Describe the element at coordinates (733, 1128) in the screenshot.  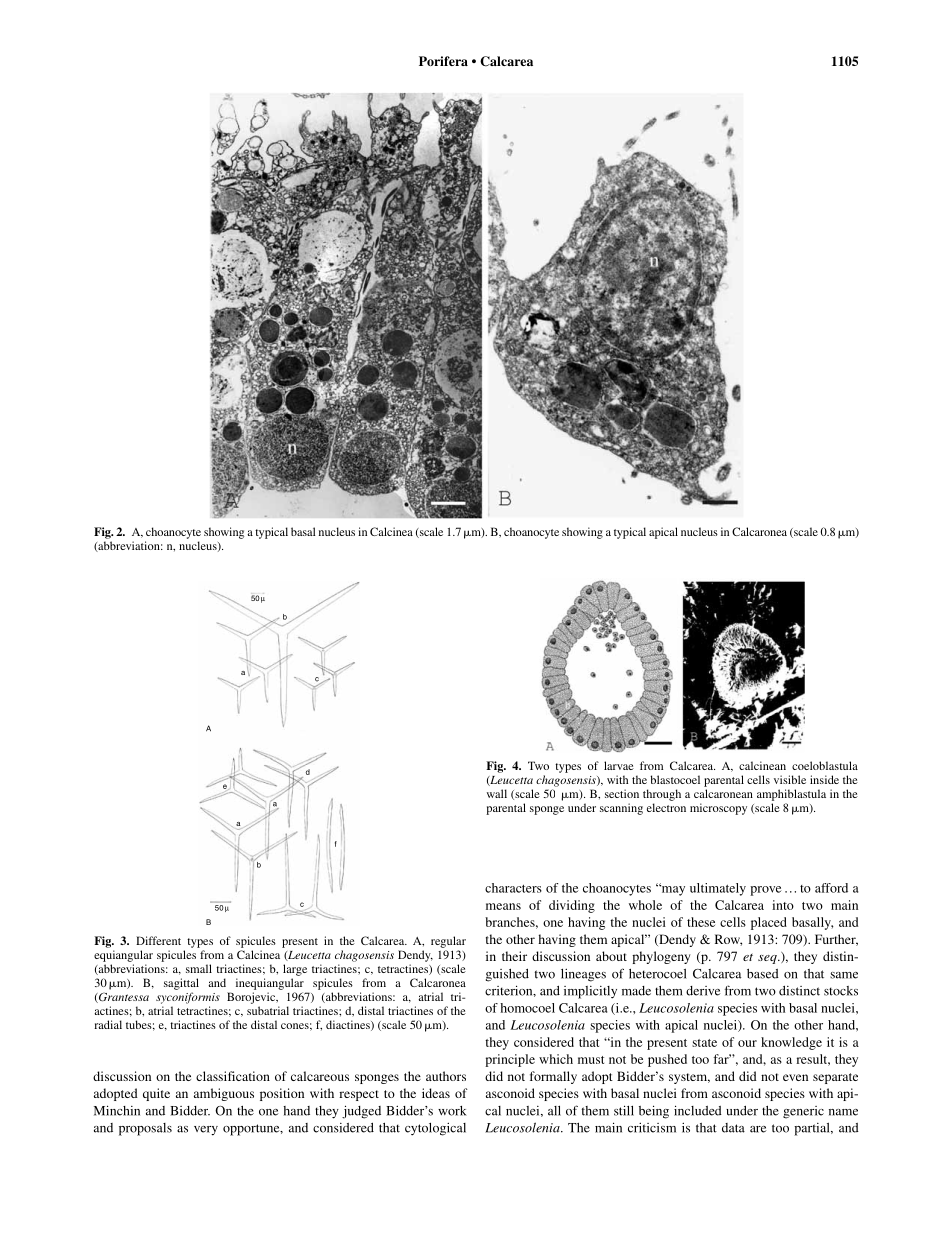
I see `data` at that location.
